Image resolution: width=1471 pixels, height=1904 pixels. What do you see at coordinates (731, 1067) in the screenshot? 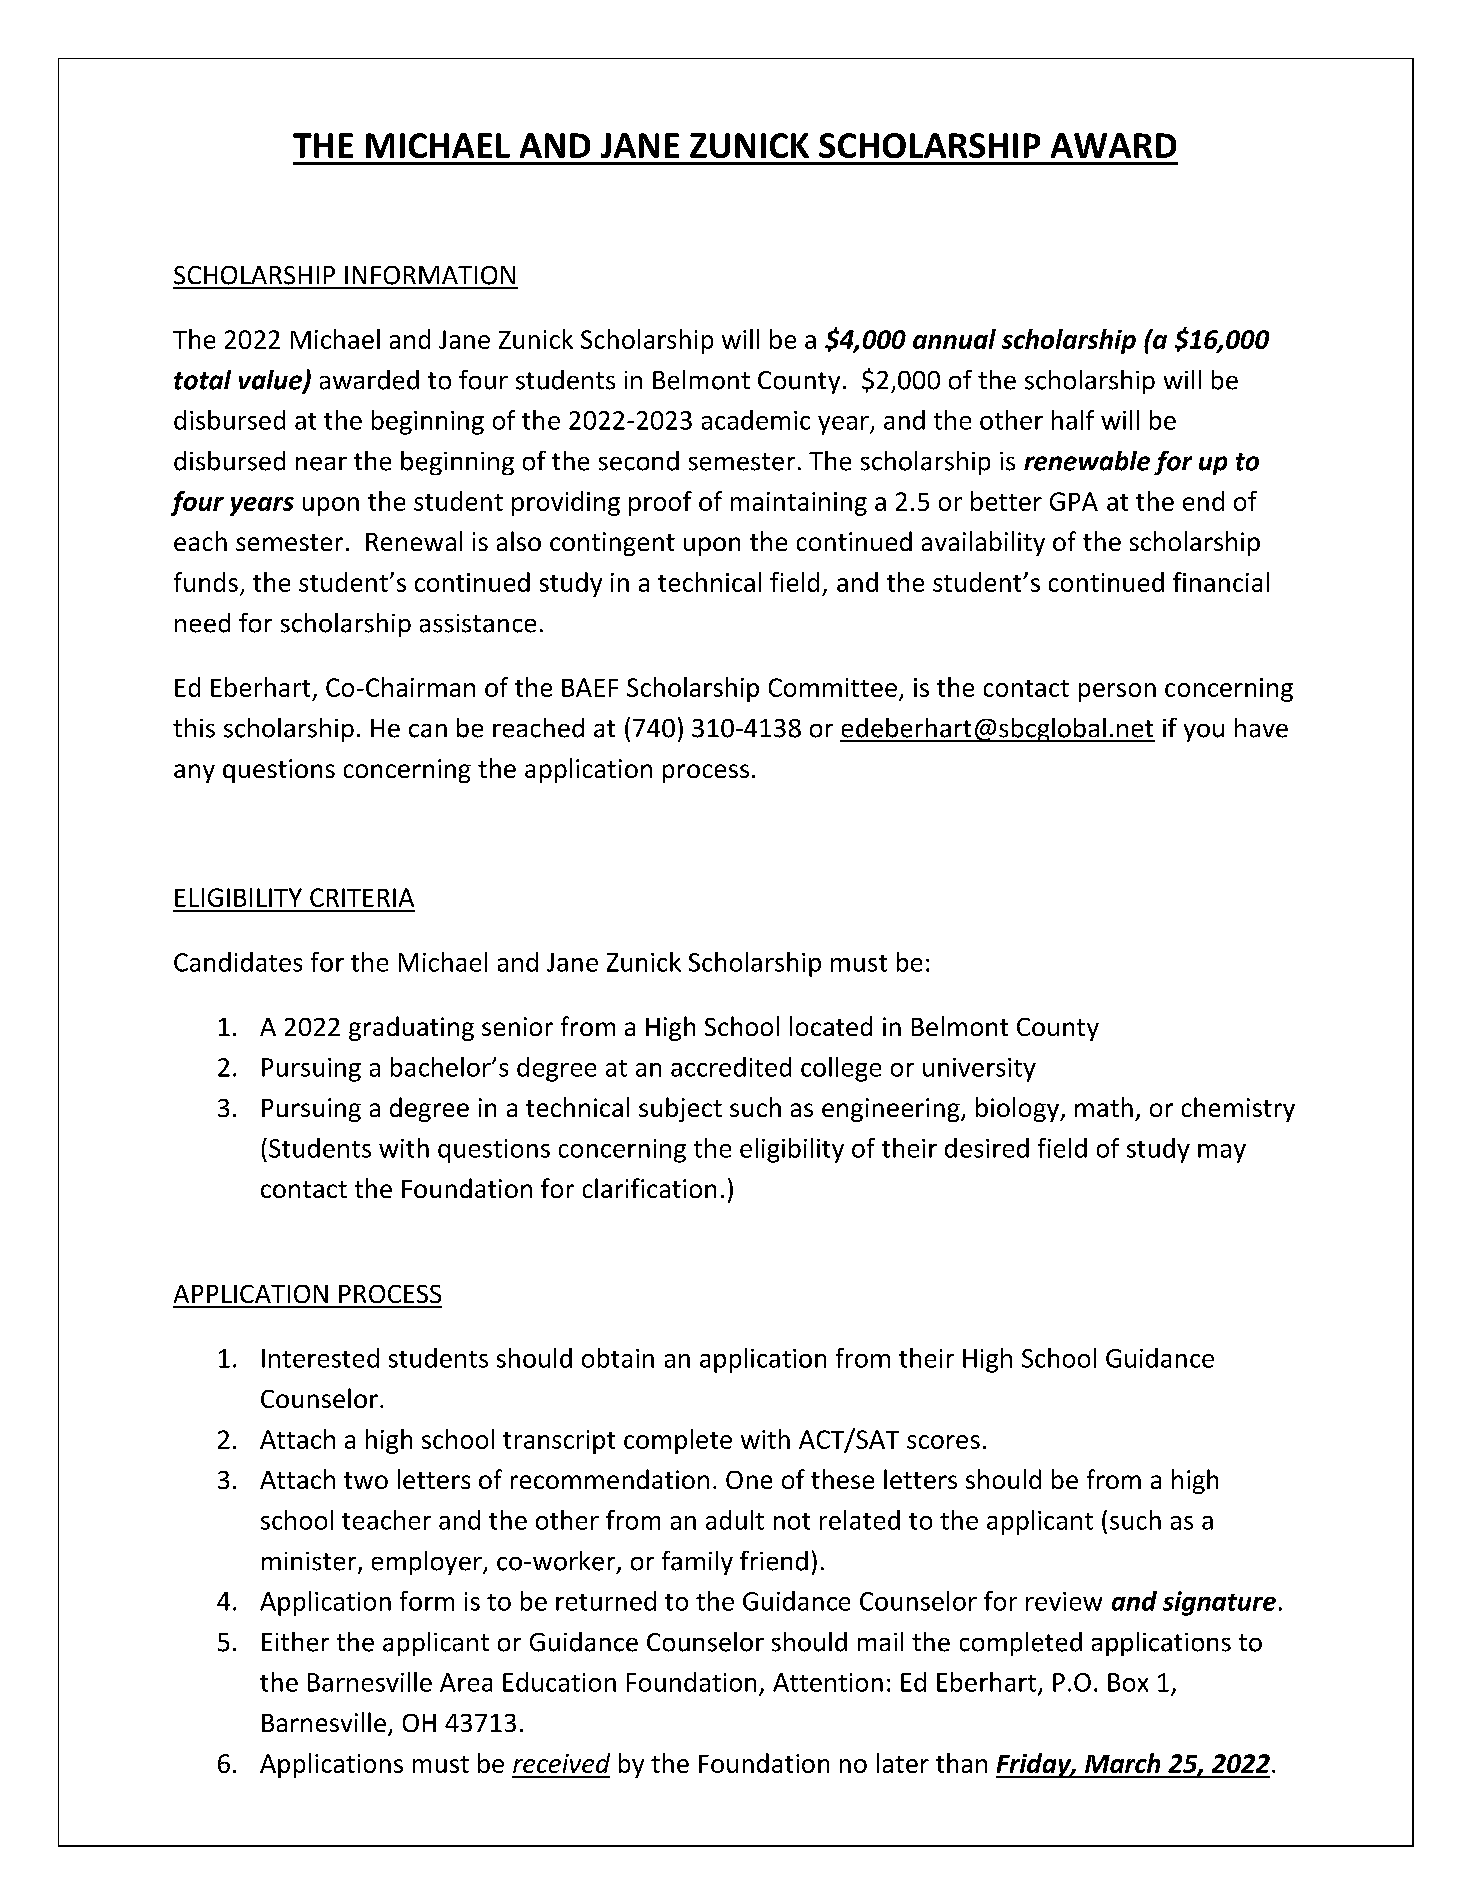
I see `accredited` at bounding box center [731, 1067].
